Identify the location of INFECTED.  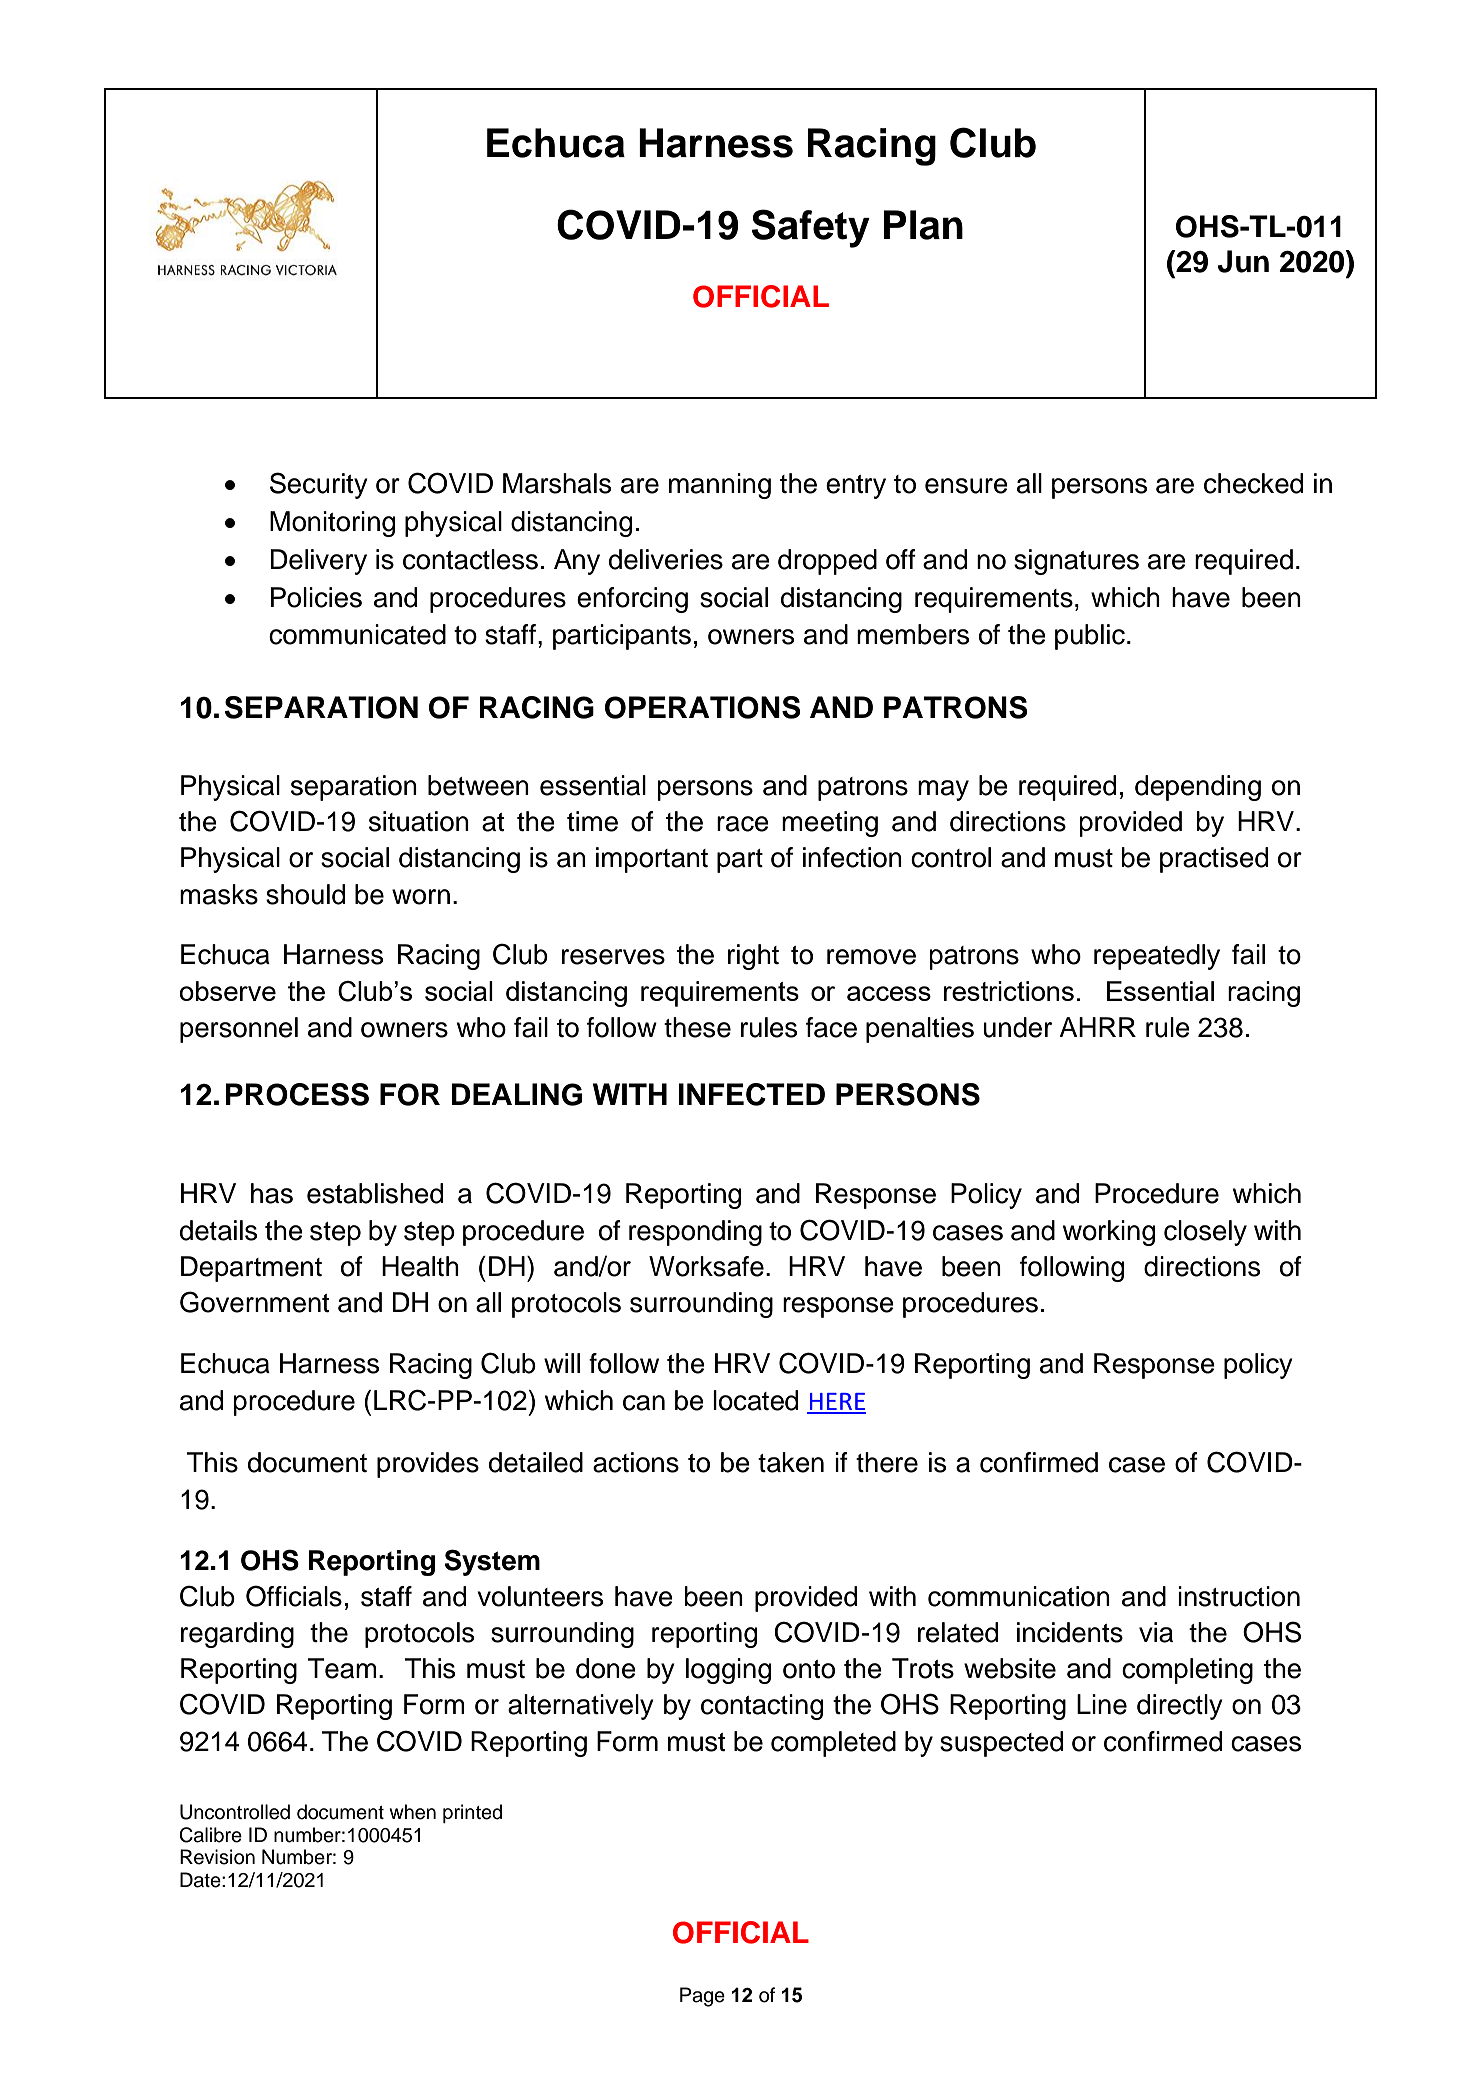
(751, 1094).
